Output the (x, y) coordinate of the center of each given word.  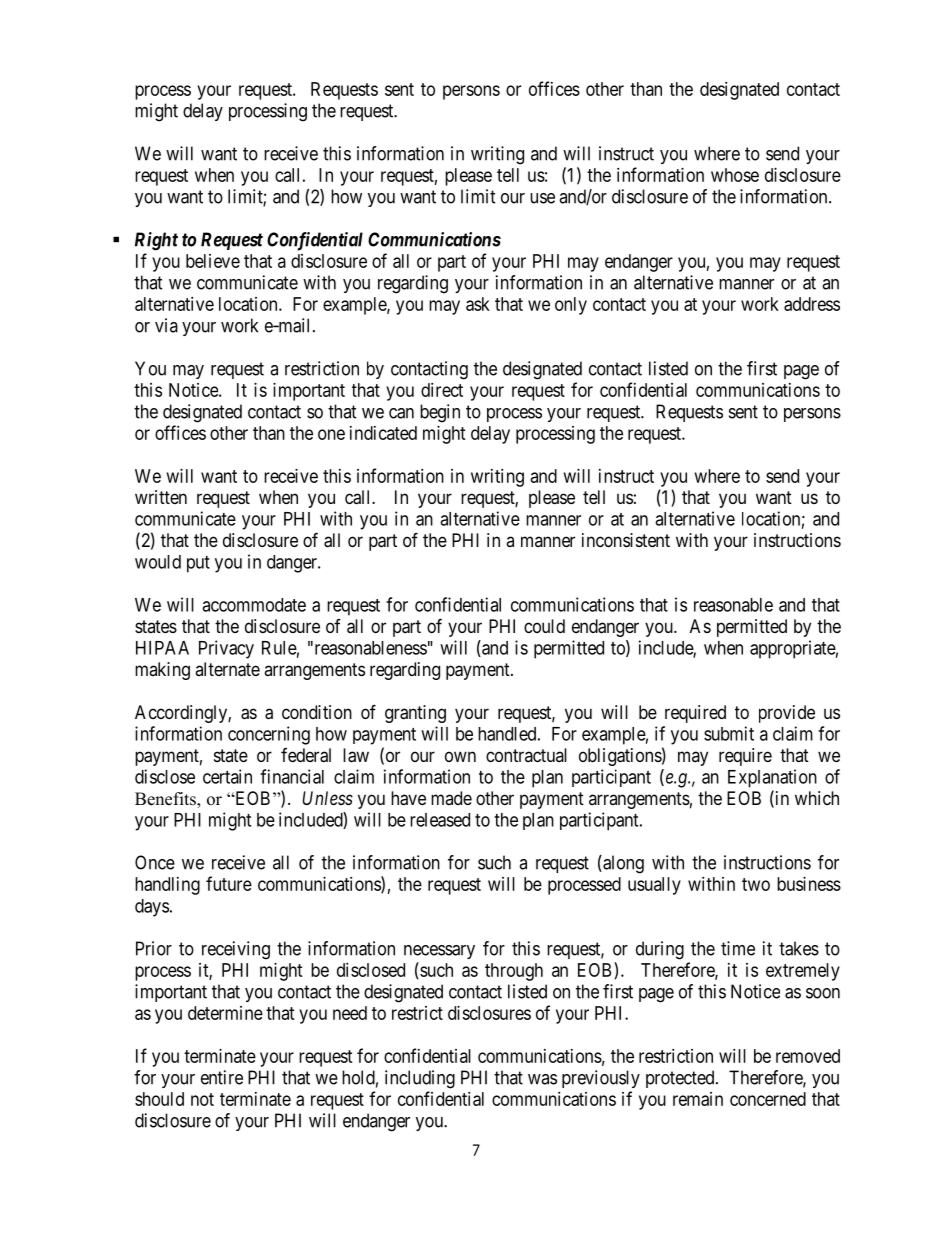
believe (213, 261)
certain (227, 776)
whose (735, 175)
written (161, 497)
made (451, 798)
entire (222, 1077)
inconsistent (626, 540)
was (542, 1079)
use (542, 198)
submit (729, 733)
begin (440, 413)
